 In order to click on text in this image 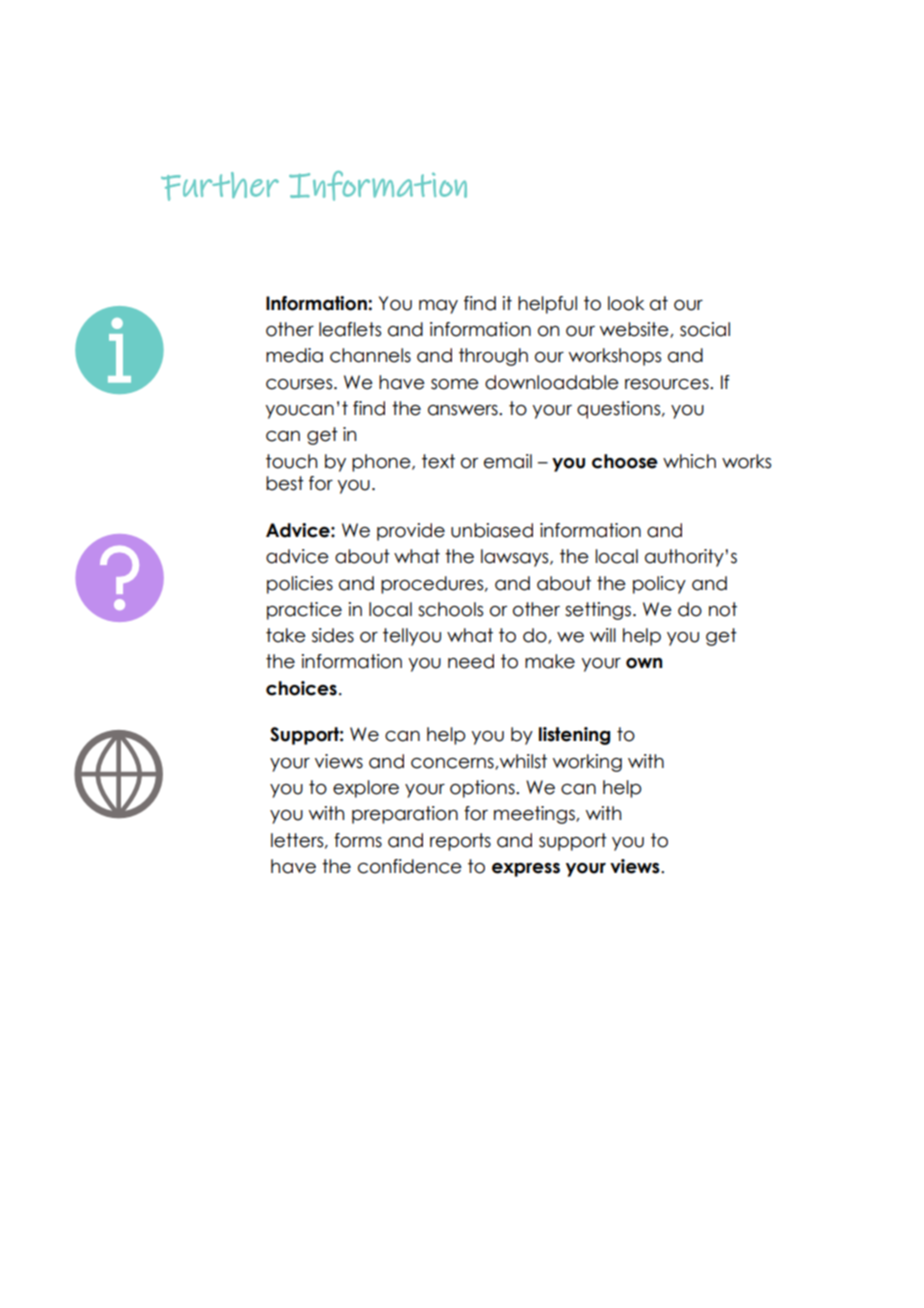, I will do `click(438, 461)`.
